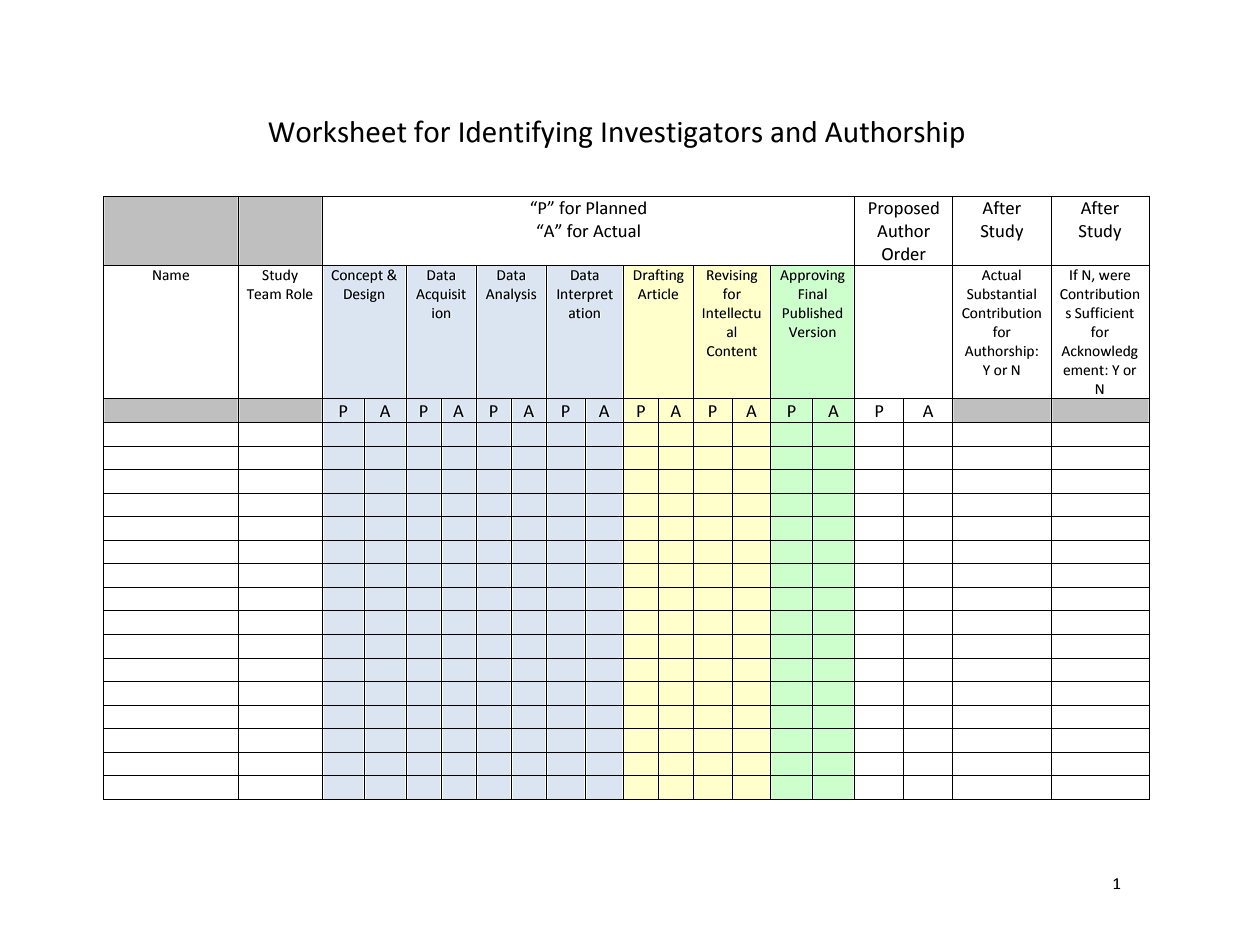  What do you see at coordinates (904, 254) in the image?
I see `Order` at bounding box center [904, 254].
